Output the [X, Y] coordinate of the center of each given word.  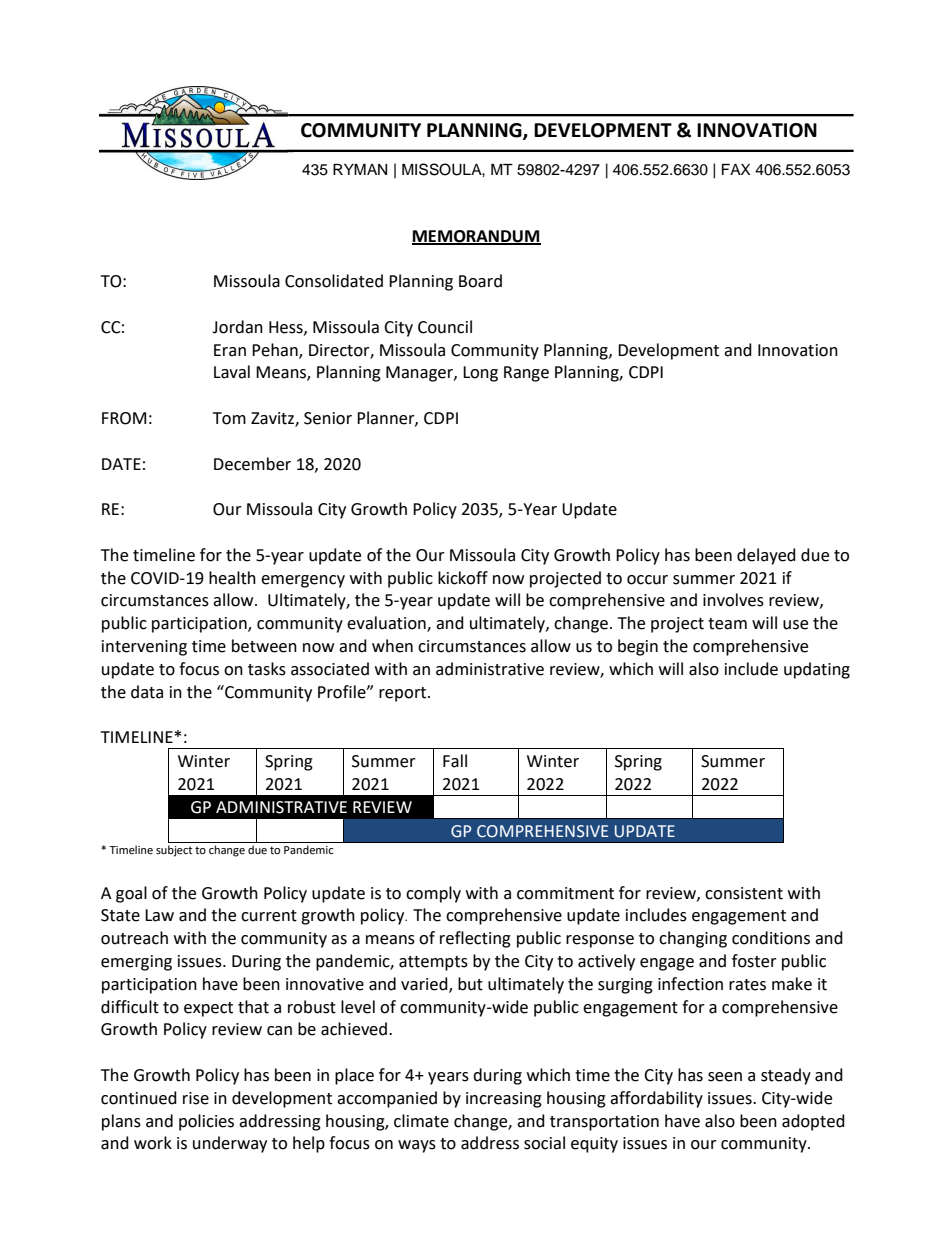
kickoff [463, 578]
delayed [766, 556]
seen [725, 1077]
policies [206, 1122]
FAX [736, 169]
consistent [744, 893]
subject [174, 851]
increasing [504, 1100]
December [252, 464]
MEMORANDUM [476, 237]
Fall [455, 761]
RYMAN [360, 169]
